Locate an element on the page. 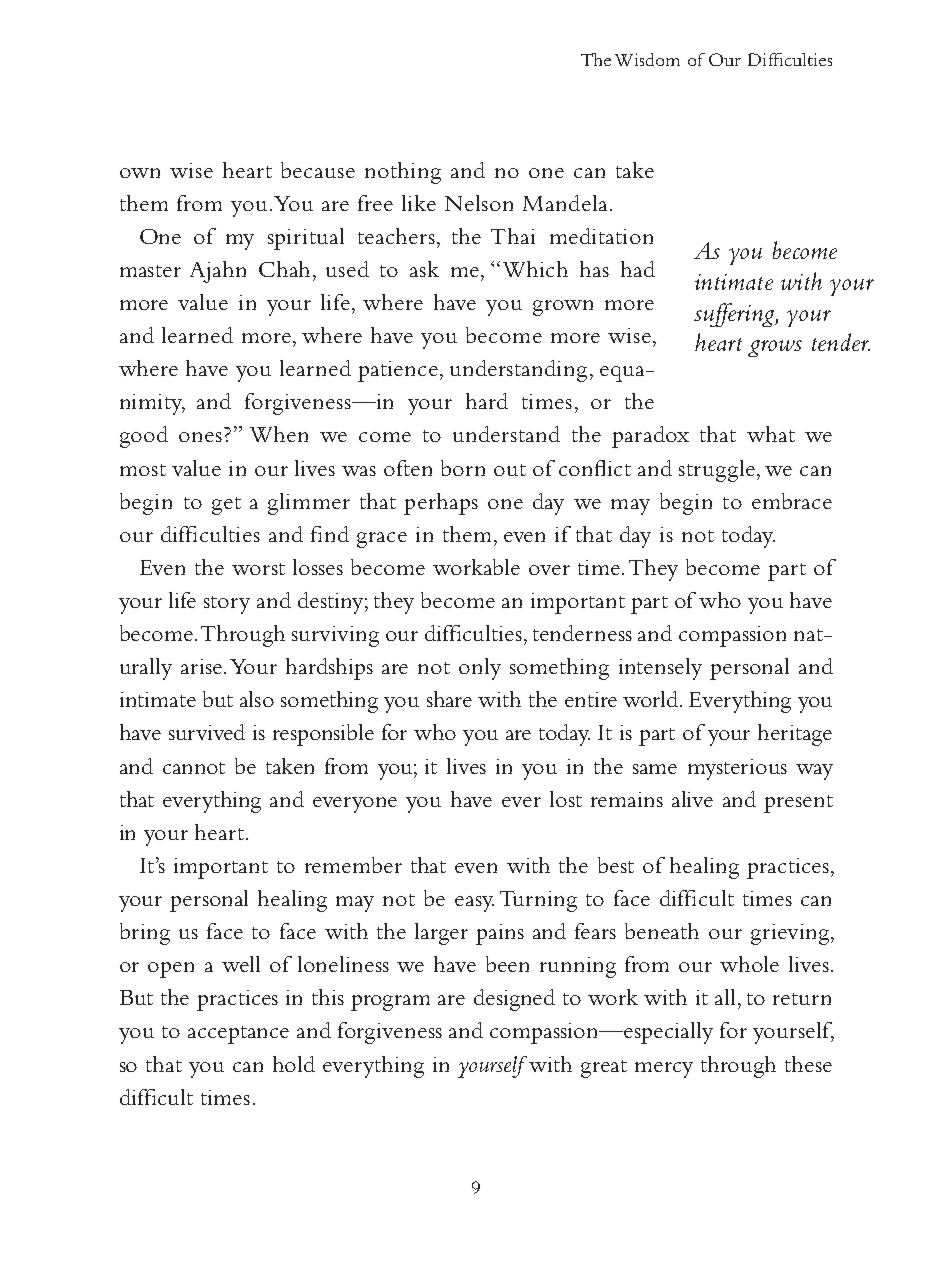  nothing is located at coordinates (403, 173).
